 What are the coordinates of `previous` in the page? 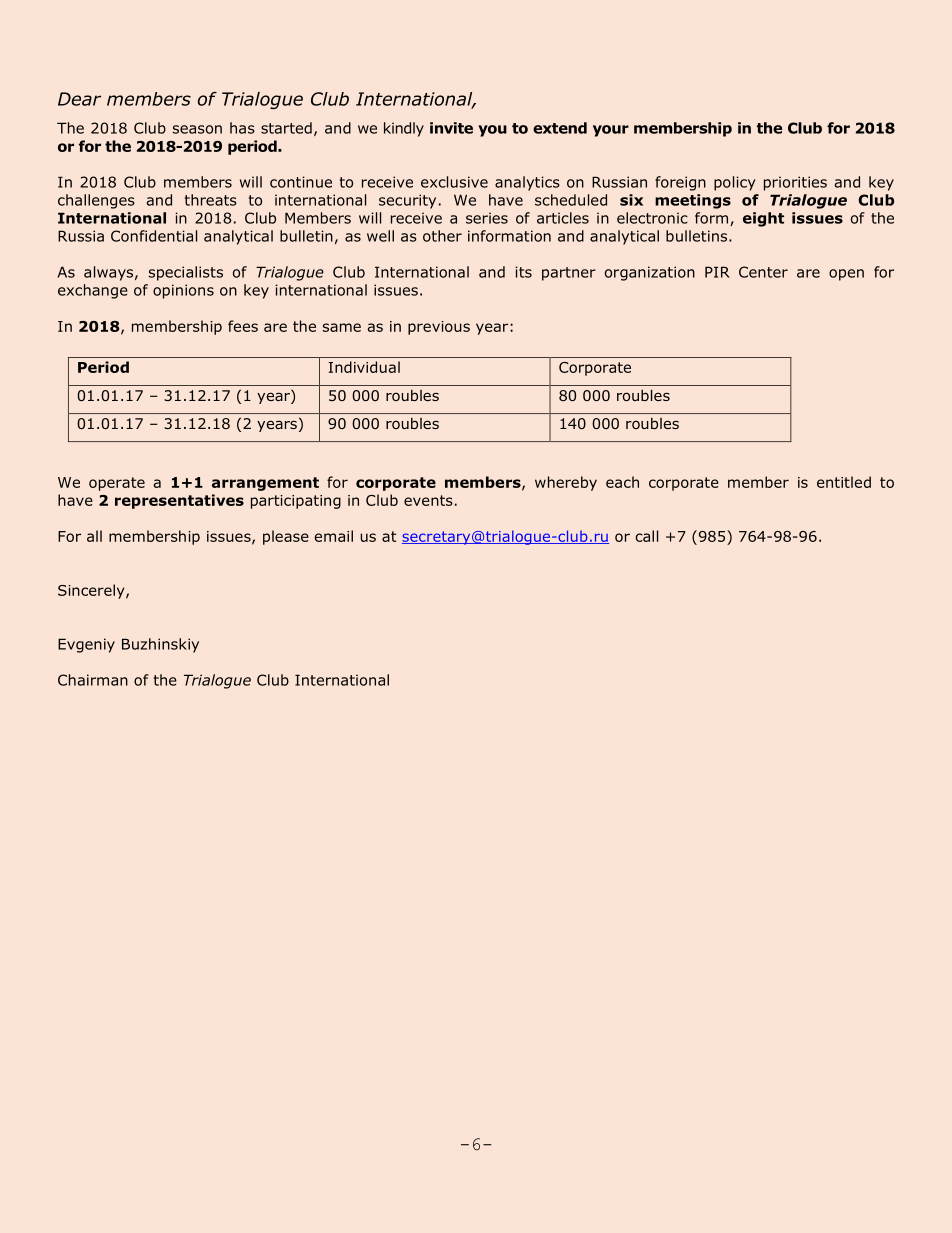 It's located at (439, 328).
